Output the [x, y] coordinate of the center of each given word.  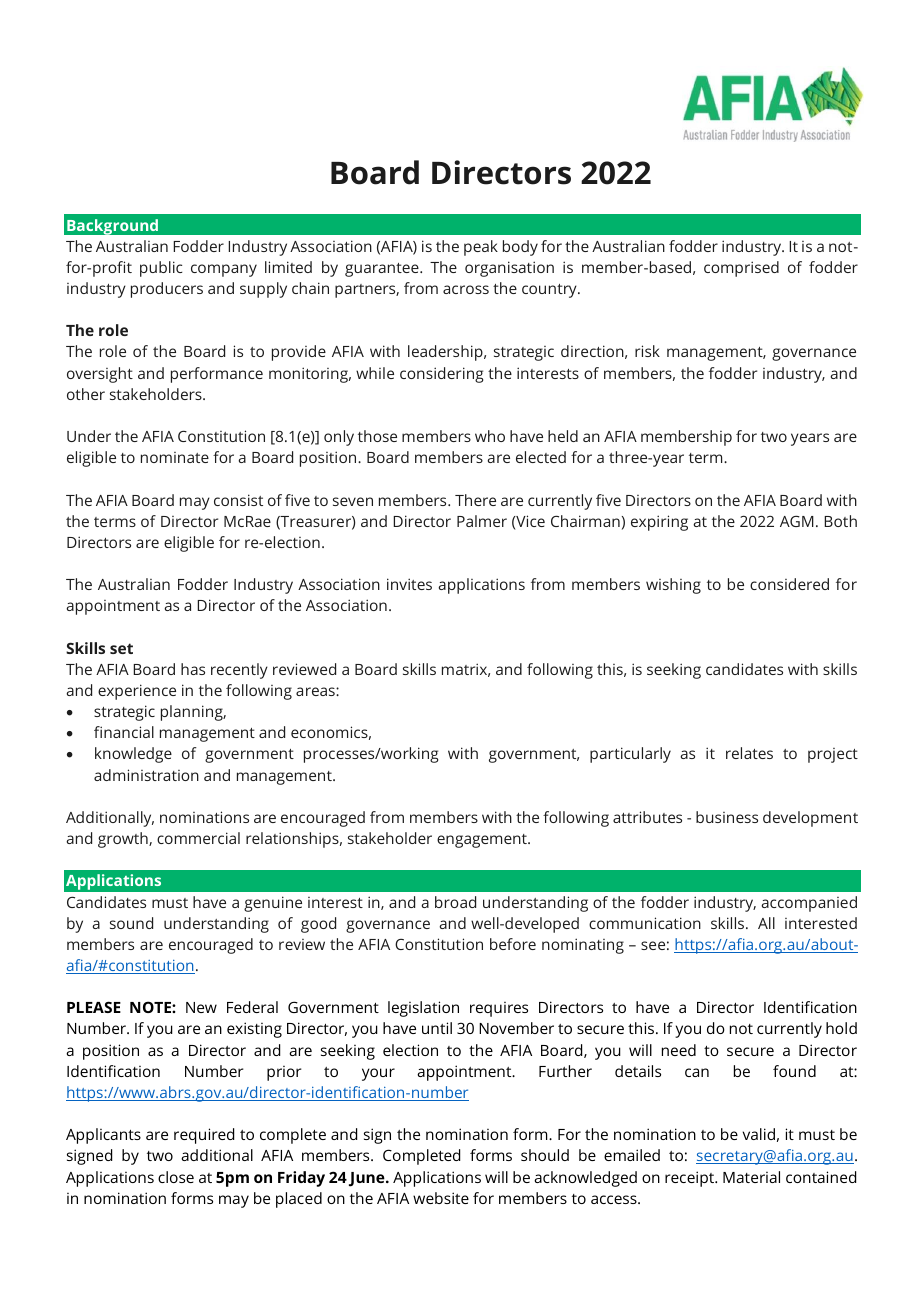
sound [131, 923]
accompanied [809, 904]
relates [749, 753]
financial [124, 732]
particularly [630, 755]
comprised [741, 269]
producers [167, 290]
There [475, 500]
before [513, 944]
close [176, 1177]
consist [238, 500]
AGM [797, 521]
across [466, 289]
